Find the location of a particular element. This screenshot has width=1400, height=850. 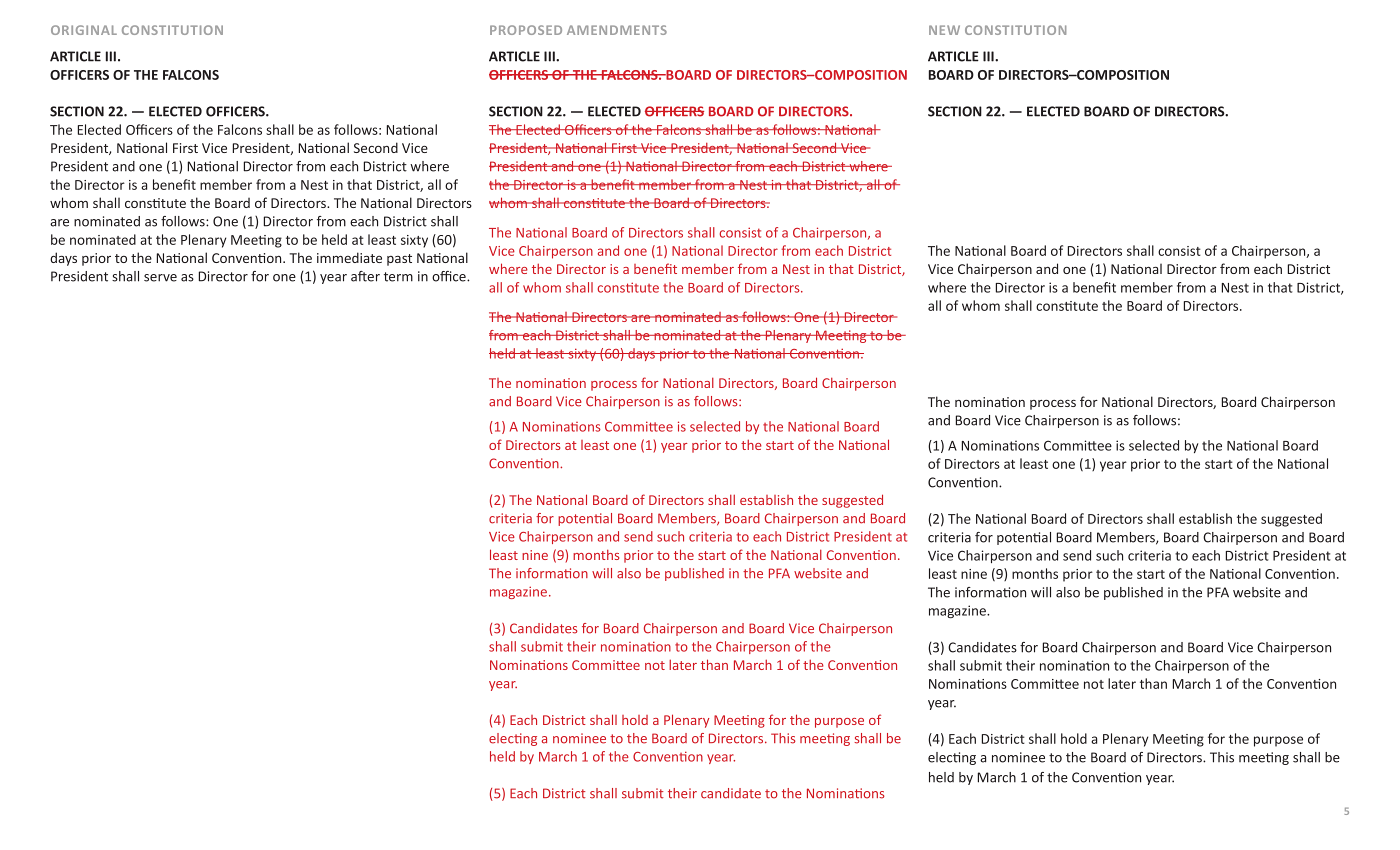

past is located at coordinates (399, 260).
